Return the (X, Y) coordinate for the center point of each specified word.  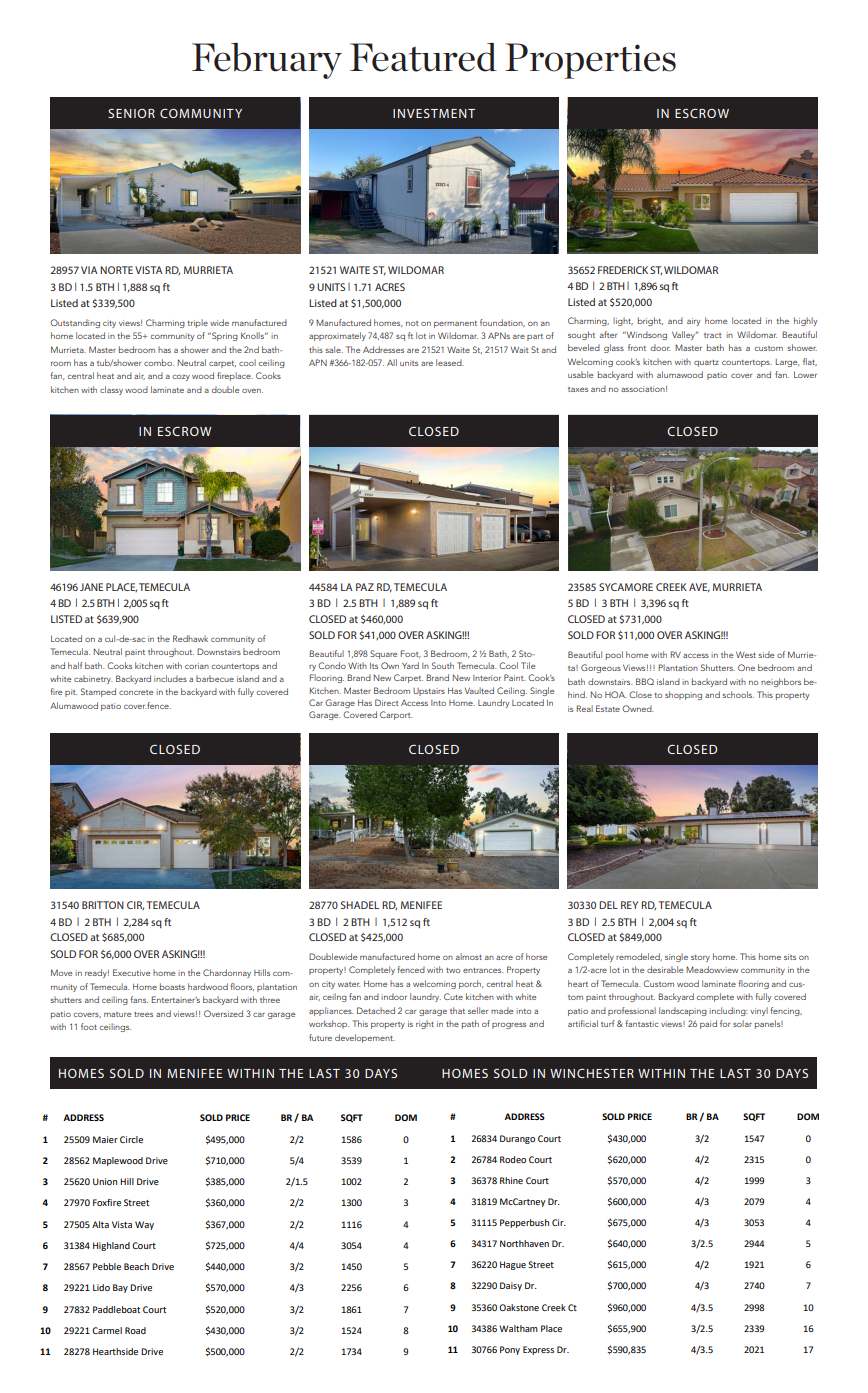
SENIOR (131, 113)
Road (135, 1330)
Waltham (518, 1328)
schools (738, 694)
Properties (590, 61)
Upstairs (429, 692)
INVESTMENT (434, 113)
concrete (136, 692)
